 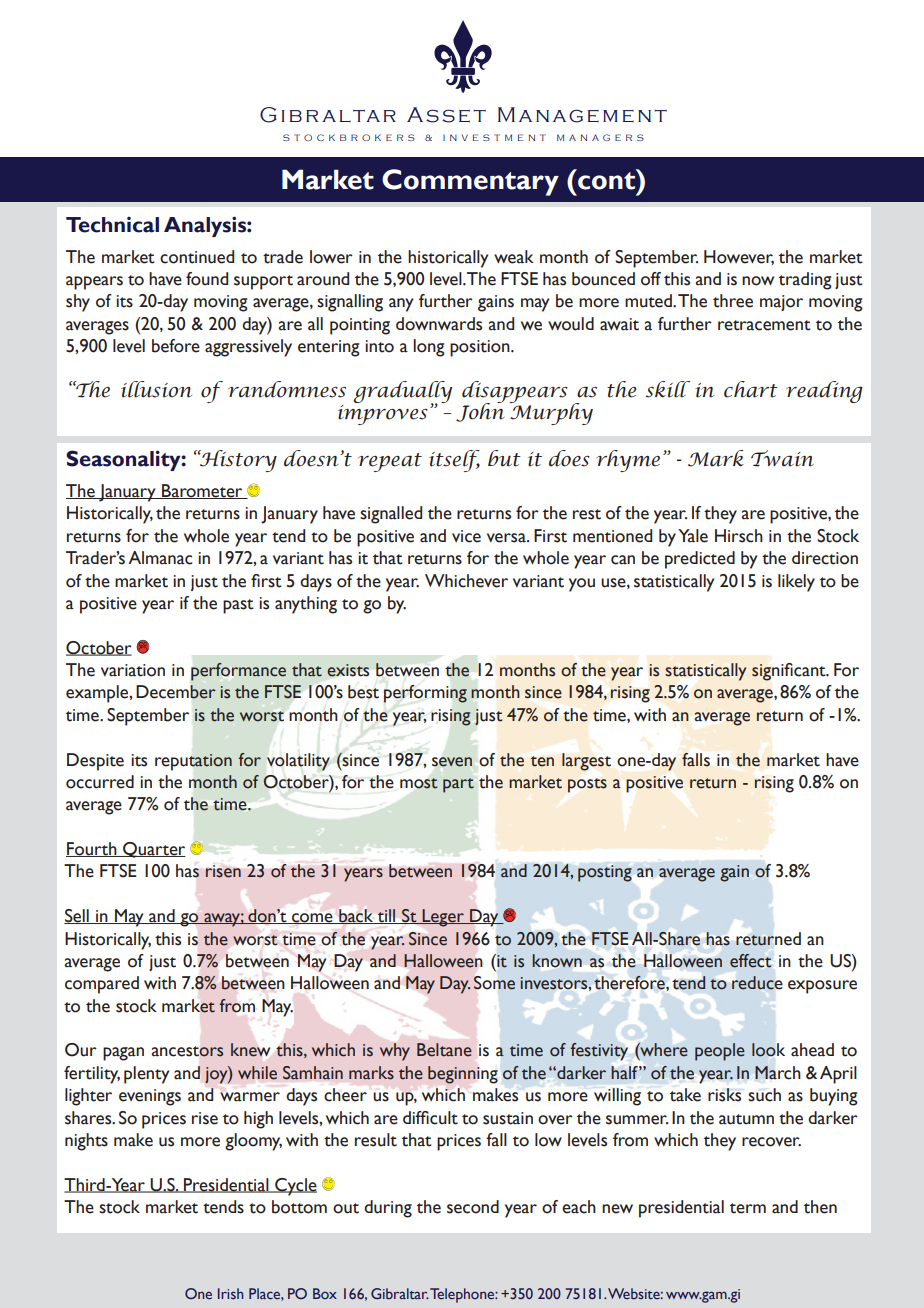 I want to click on second, so click(x=473, y=1207).
